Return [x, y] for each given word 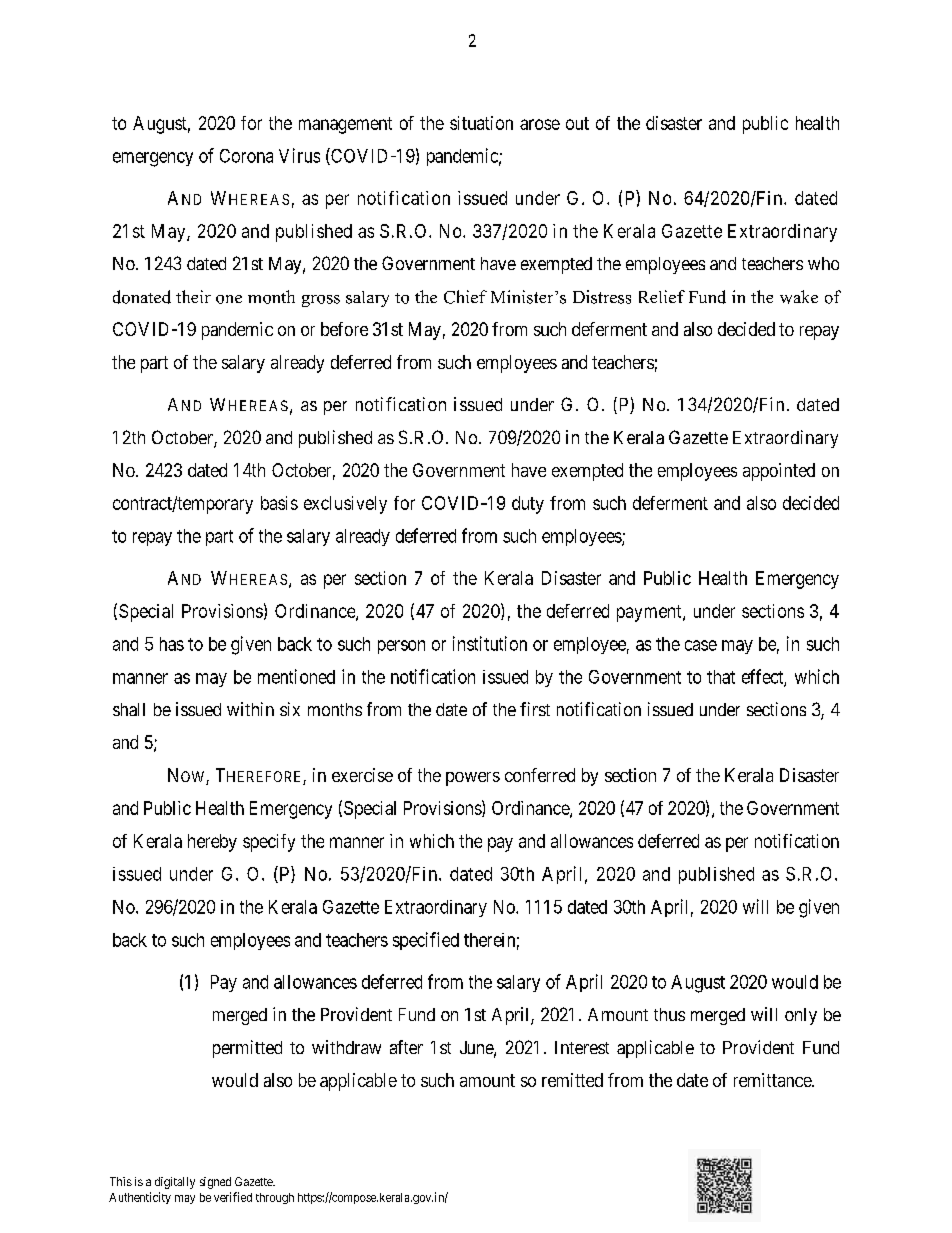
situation [481, 123]
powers [473, 779]
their [193, 296]
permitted [247, 1049]
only [801, 1016]
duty [528, 505]
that [721, 677]
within [250, 709]
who [823, 263]
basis [279, 503]
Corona [246, 156]
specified [426, 941]
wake [799, 297]
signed [215, 1183]
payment [650, 613]
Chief [465, 297]
